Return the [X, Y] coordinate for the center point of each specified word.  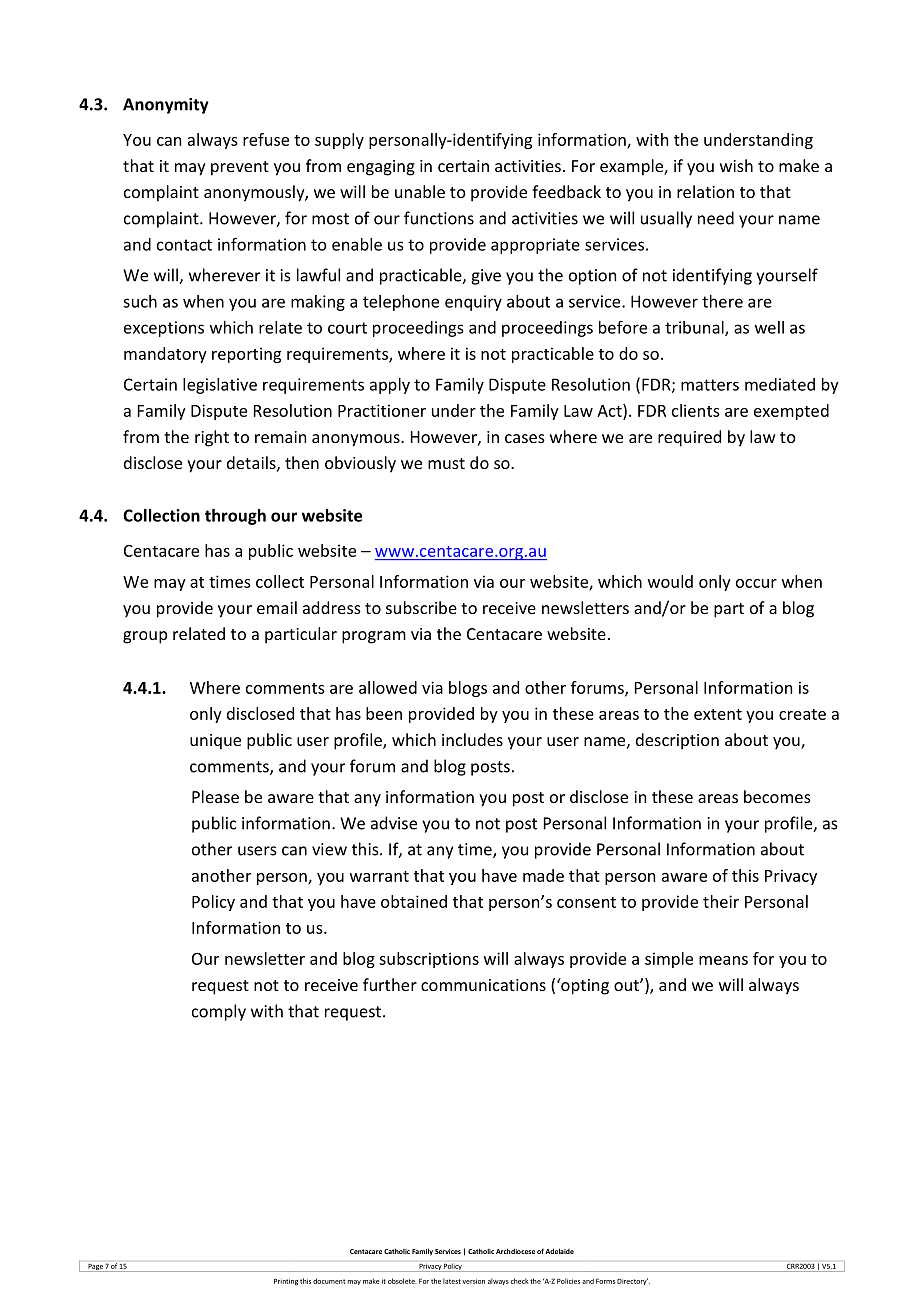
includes [472, 739]
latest [452, 1281]
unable [420, 191]
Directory [632, 1281]
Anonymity [166, 106]
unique [215, 742]
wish [736, 165]
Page [95, 1267]
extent [718, 714]
